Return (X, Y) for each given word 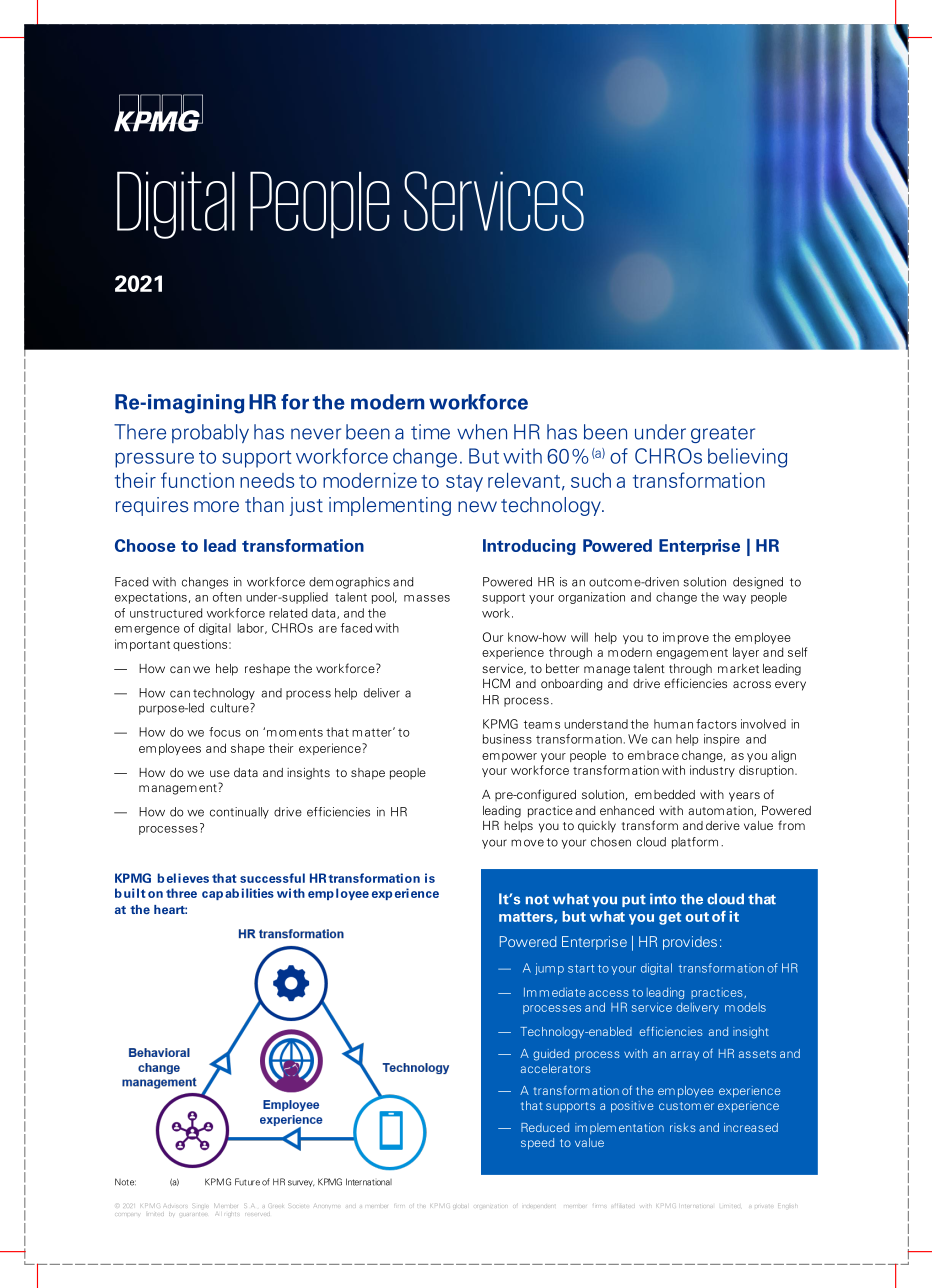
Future (247, 1182)
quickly (597, 827)
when (482, 432)
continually (239, 813)
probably (210, 433)
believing (747, 458)
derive (723, 825)
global (460, 1206)
